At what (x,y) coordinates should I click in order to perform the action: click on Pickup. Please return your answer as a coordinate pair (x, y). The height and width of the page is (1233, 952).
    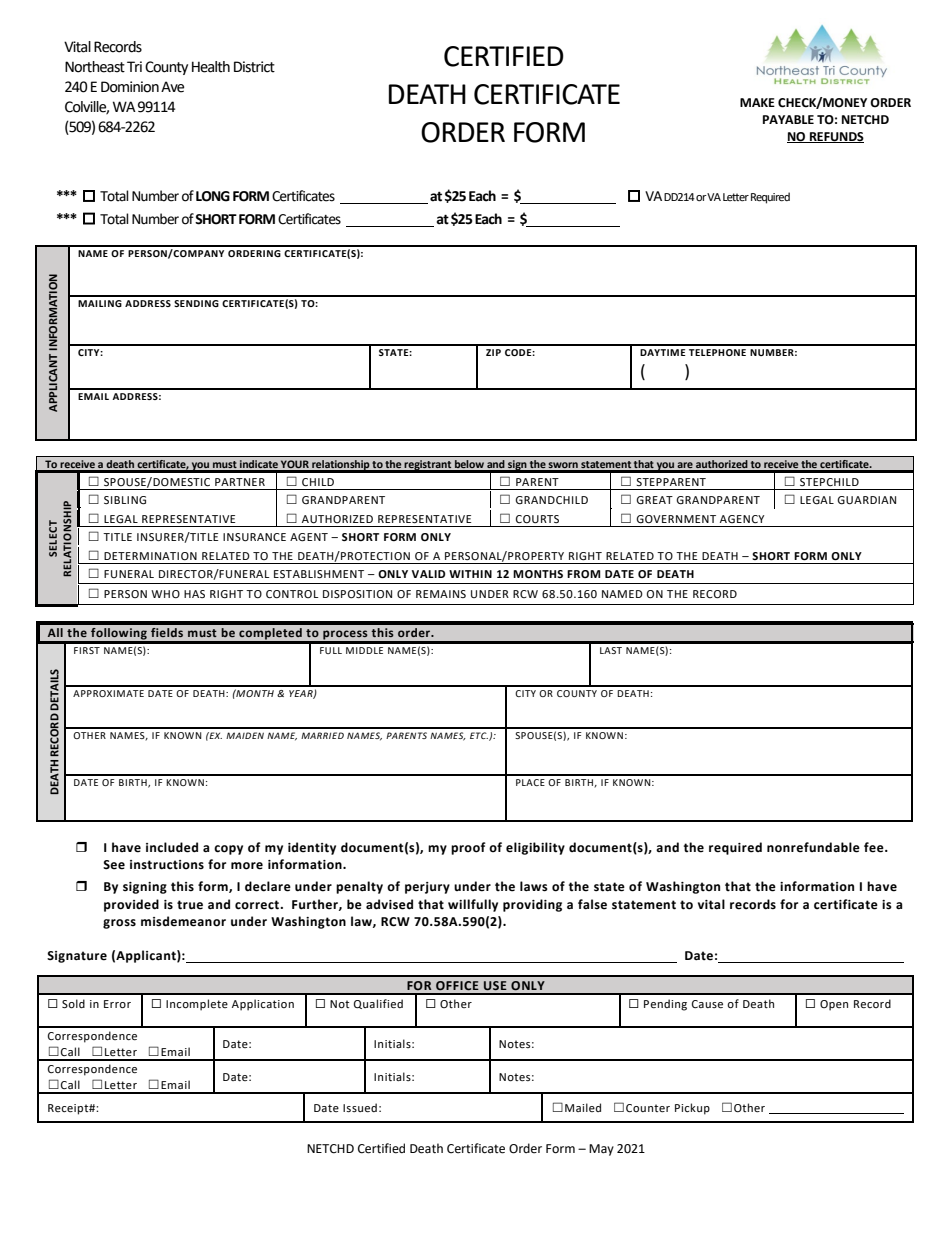
    Looking at the image, I should click on (692, 1109).
